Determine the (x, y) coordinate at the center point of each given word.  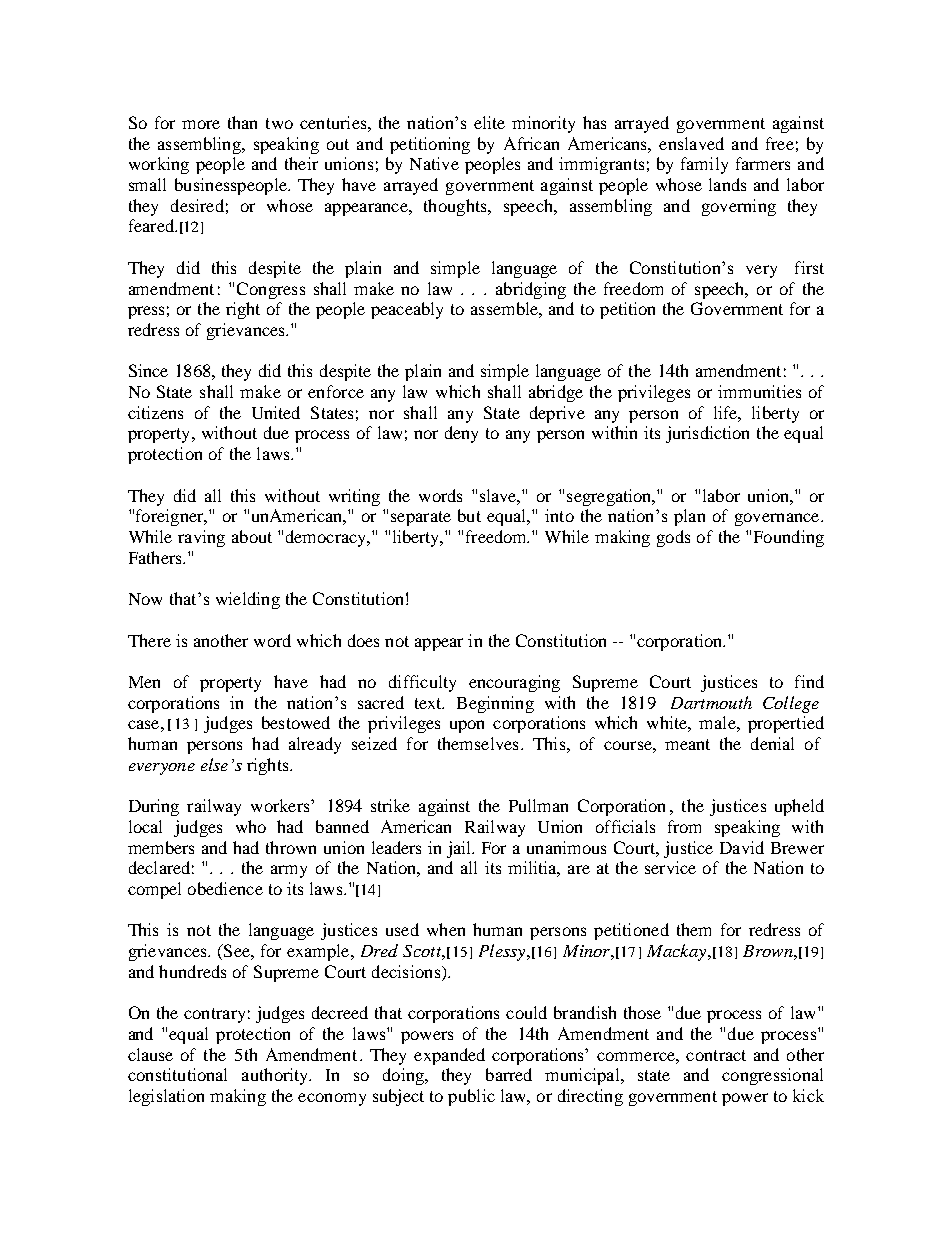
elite (489, 122)
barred (509, 1074)
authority (276, 1076)
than (242, 122)
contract (716, 1055)
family (704, 165)
